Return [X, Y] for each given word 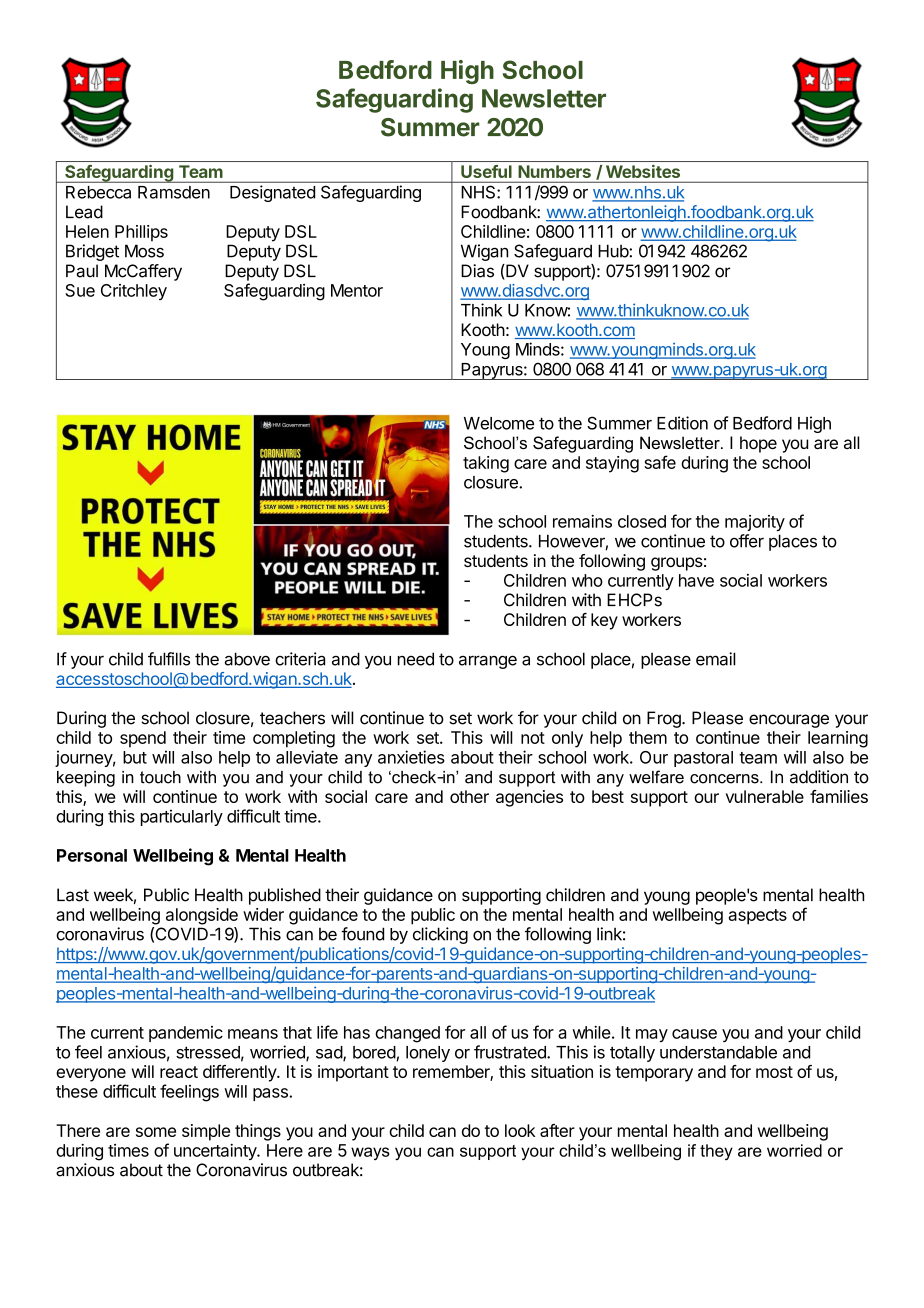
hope [758, 444]
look [520, 1130]
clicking [440, 935]
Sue [80, 290]
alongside [202, 916]
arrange [488, 662]
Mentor [357, 290]
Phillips [141, 233]
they [716, 1152]
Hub [614, 251]
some [156, 1132]
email [716, 659]
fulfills [169, 659]
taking [486, 464]
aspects [758, 917]
